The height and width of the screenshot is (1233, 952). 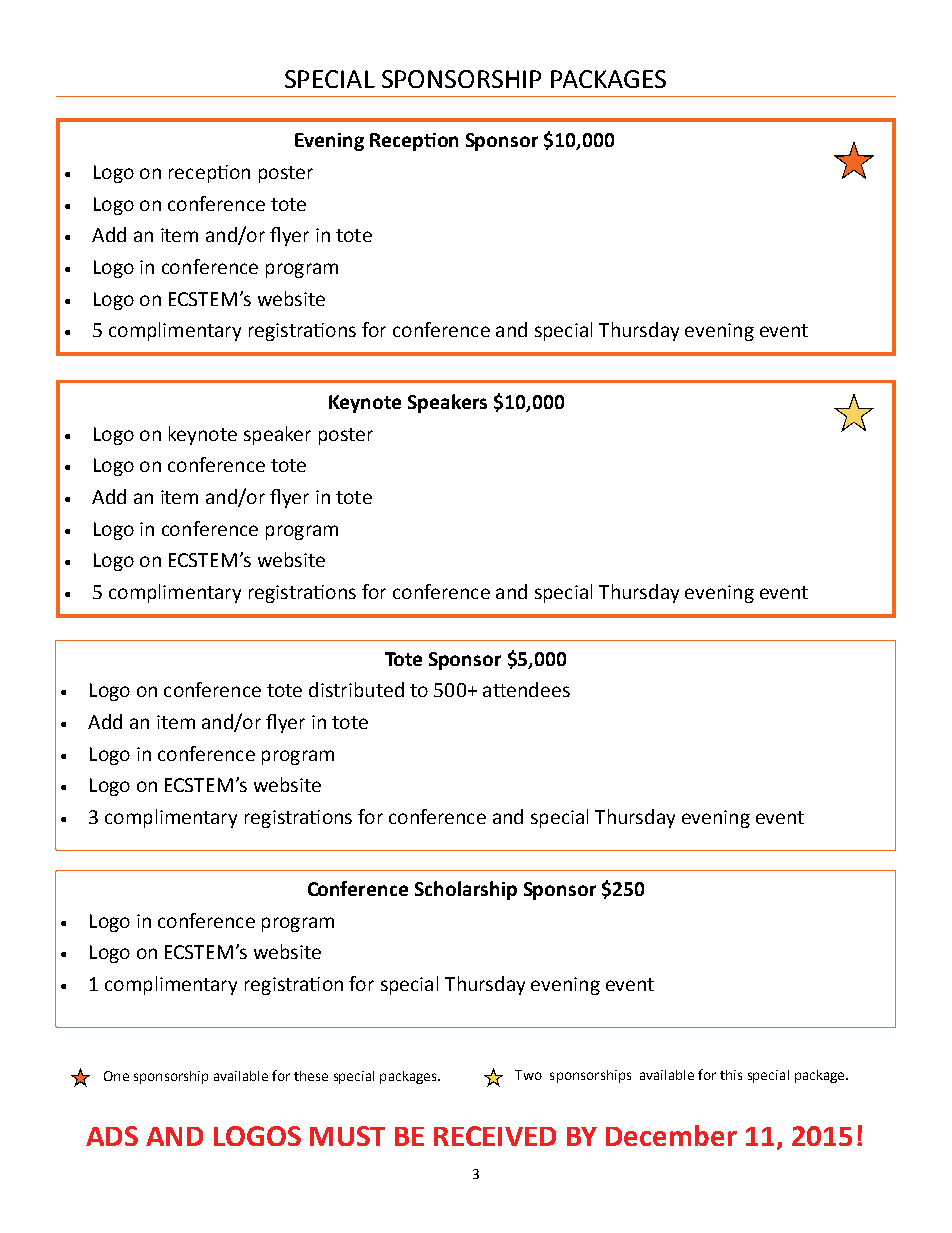 What do you see at coordinates (112, 1136) in the screenshot?
I see `ADS` at bounding box center [112, 1136].
